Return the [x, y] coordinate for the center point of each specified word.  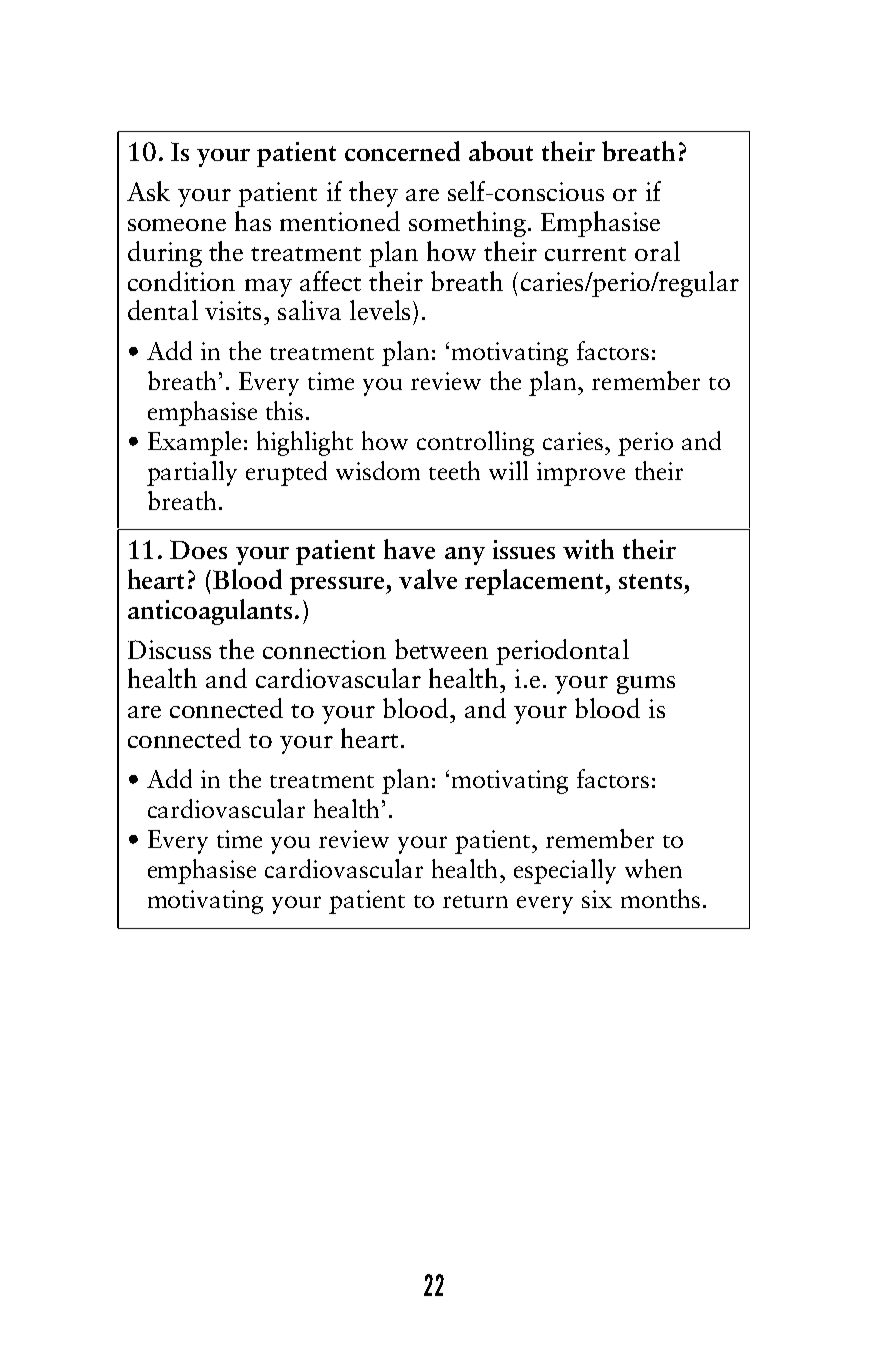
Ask [148, 191]
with [588, 549]
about [501, 151]
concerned [402, 151]
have [409, 549]
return [475, 901]
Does [198, 549]
